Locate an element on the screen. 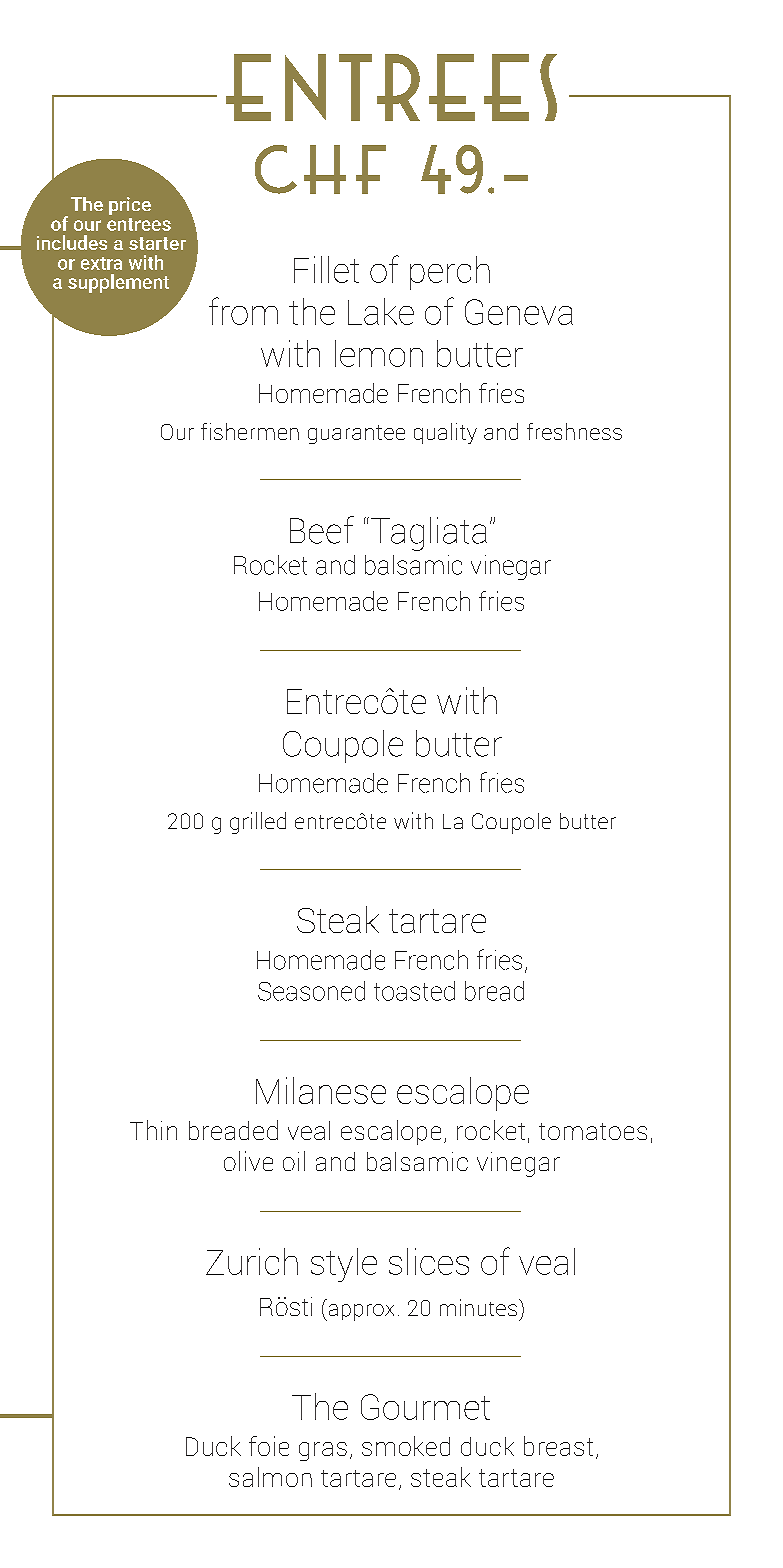  grilled is located at coordinates (258, 823).
